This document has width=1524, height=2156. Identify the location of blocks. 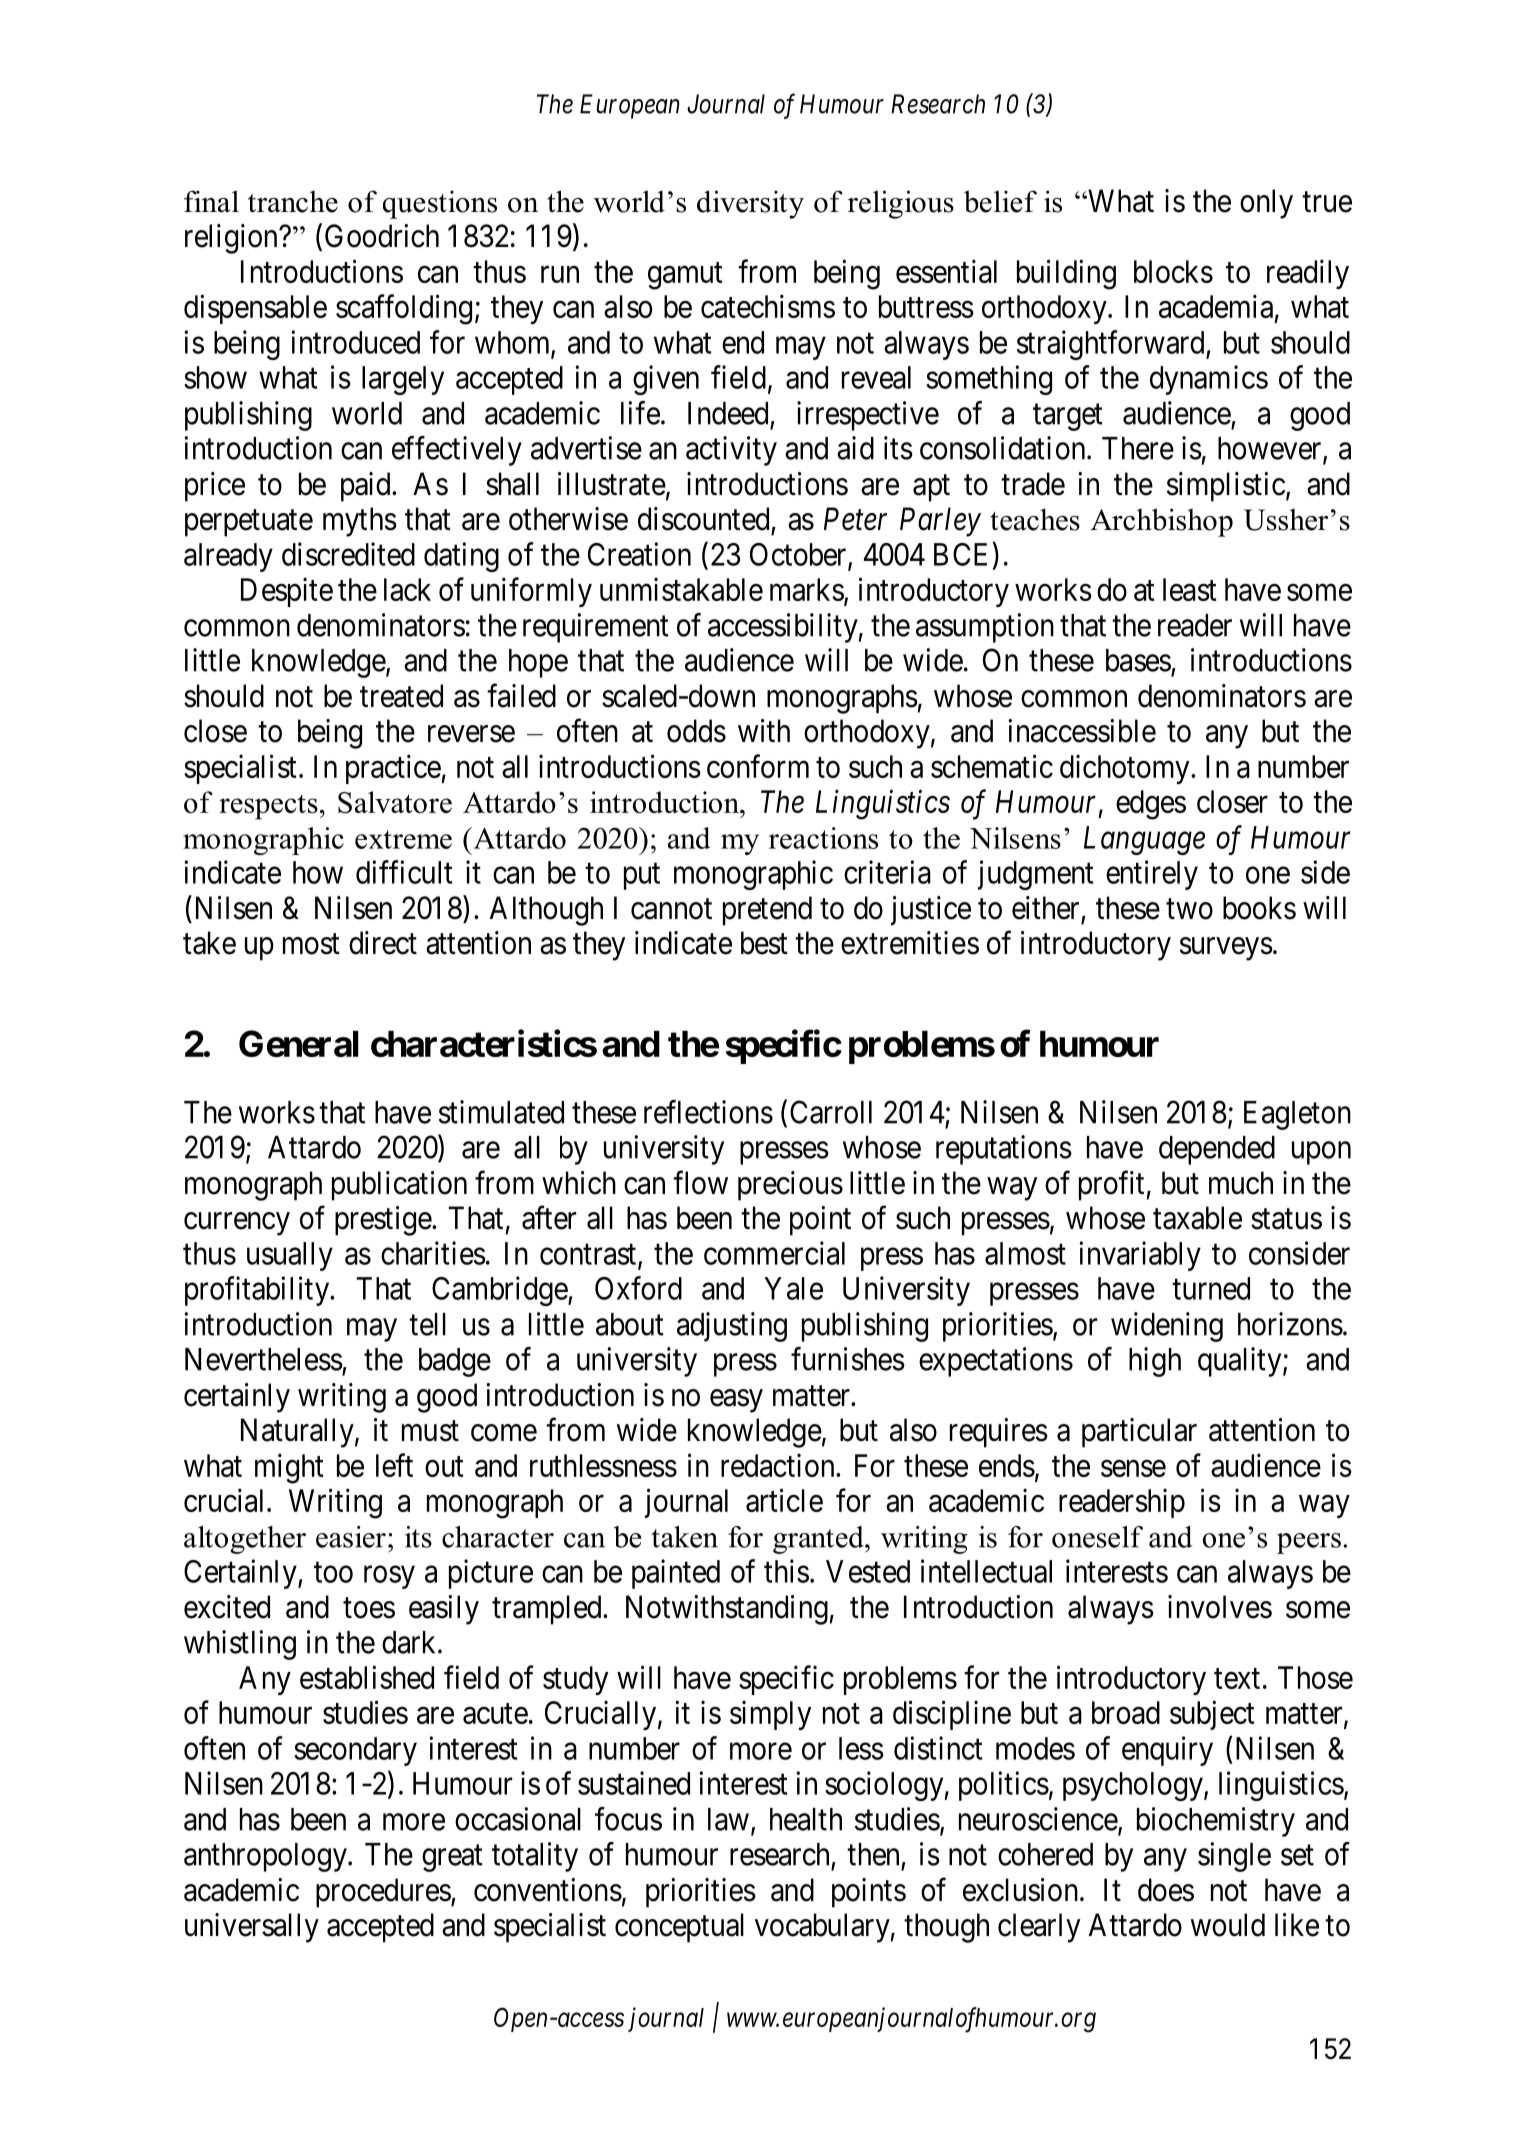
(1173, 271).
